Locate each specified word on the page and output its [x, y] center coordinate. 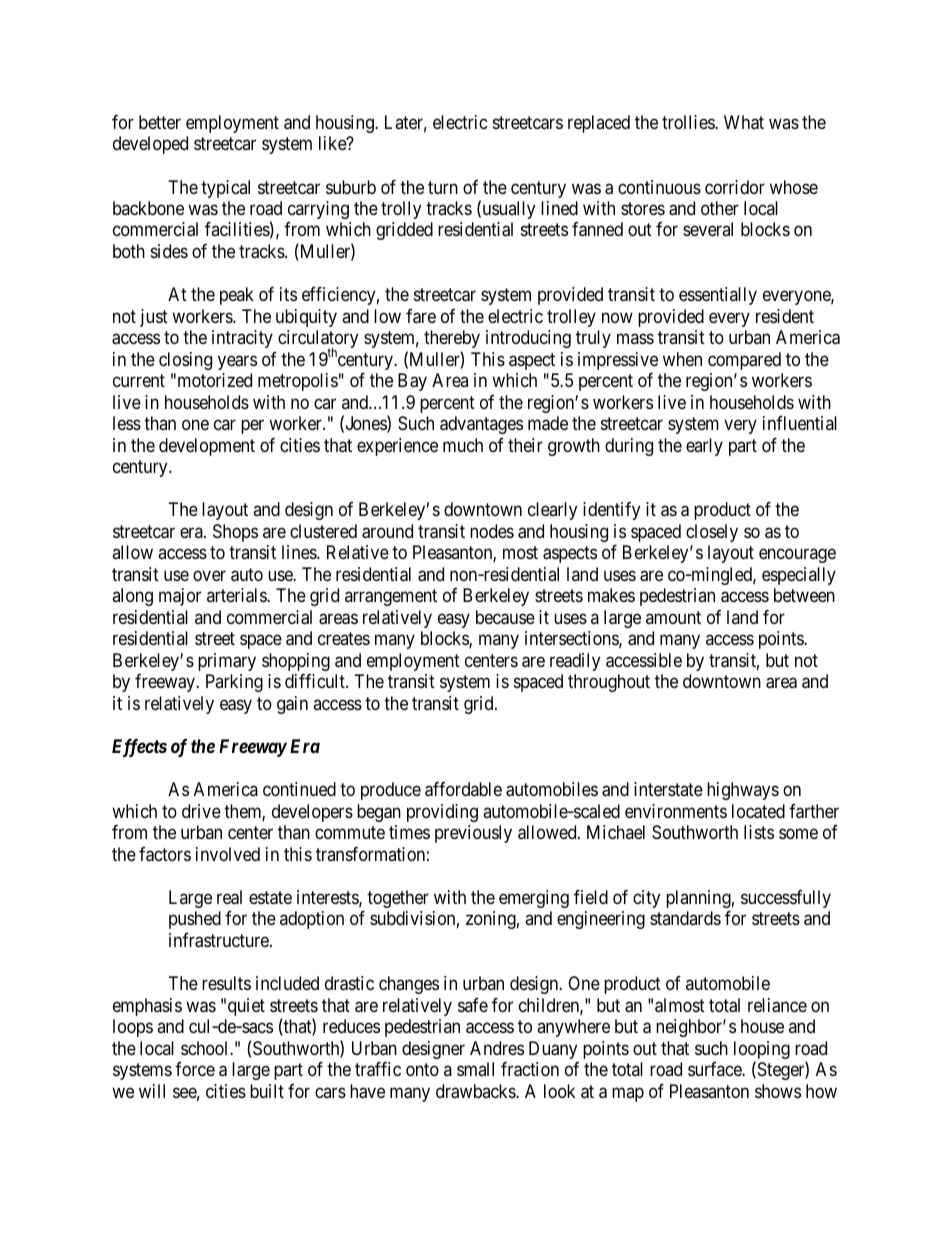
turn [443, 187]
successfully [786, 899]
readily [575, 662]
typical [225, 189]
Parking [234, 683]
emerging [534, 899]
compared [744, 361]
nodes [492, 531]
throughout [609, 683]
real [229, 897]
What [744, 122]
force [195, 1069]
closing [185, 361]
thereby [452, 339]
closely [712, 533]
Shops [235, 533]
